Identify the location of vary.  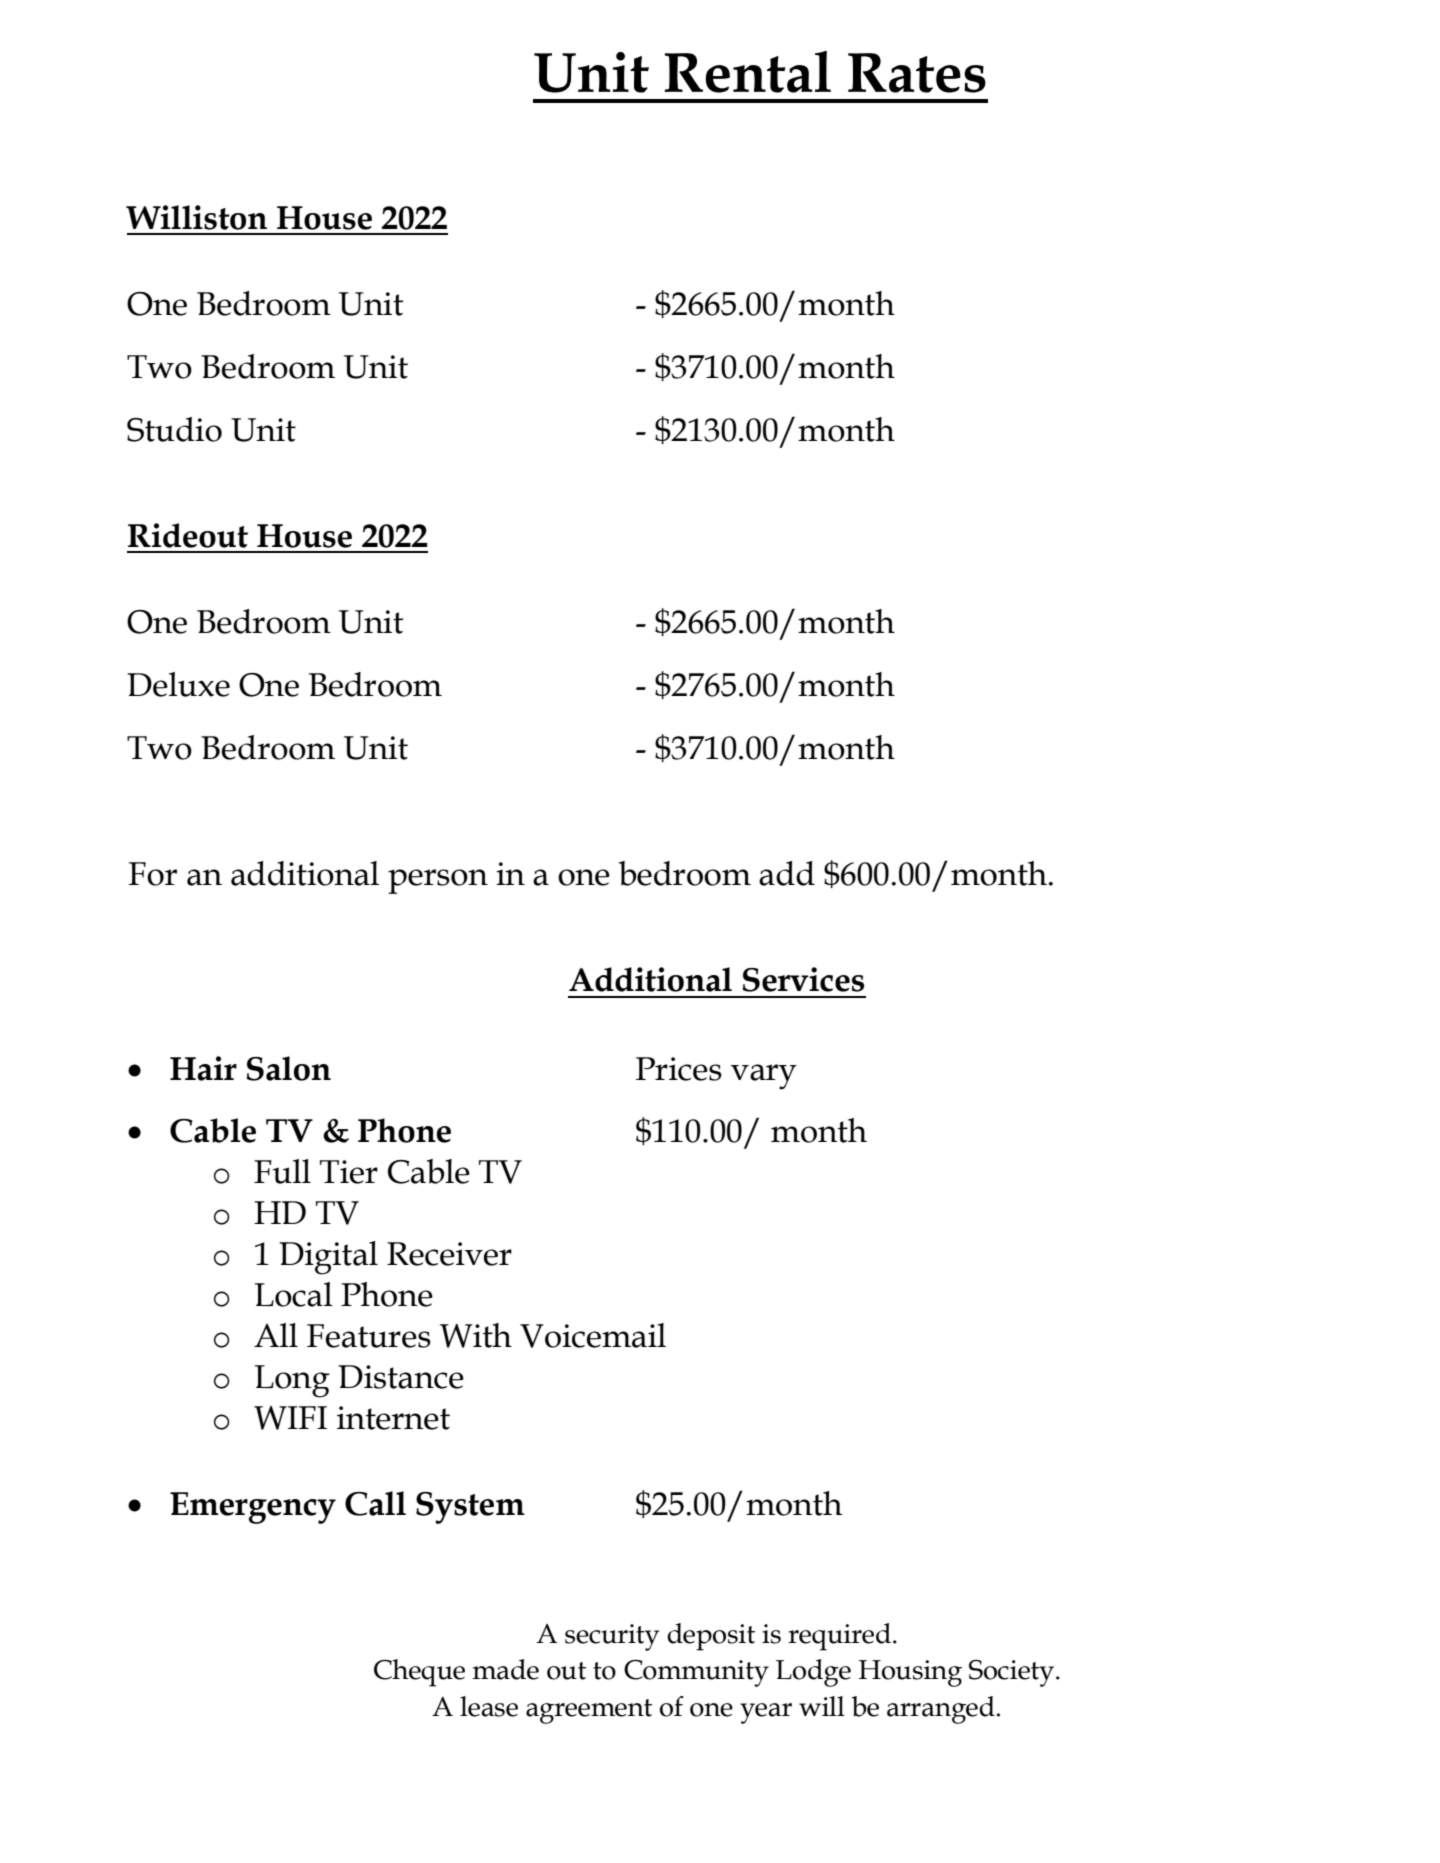
(764, 1077).
